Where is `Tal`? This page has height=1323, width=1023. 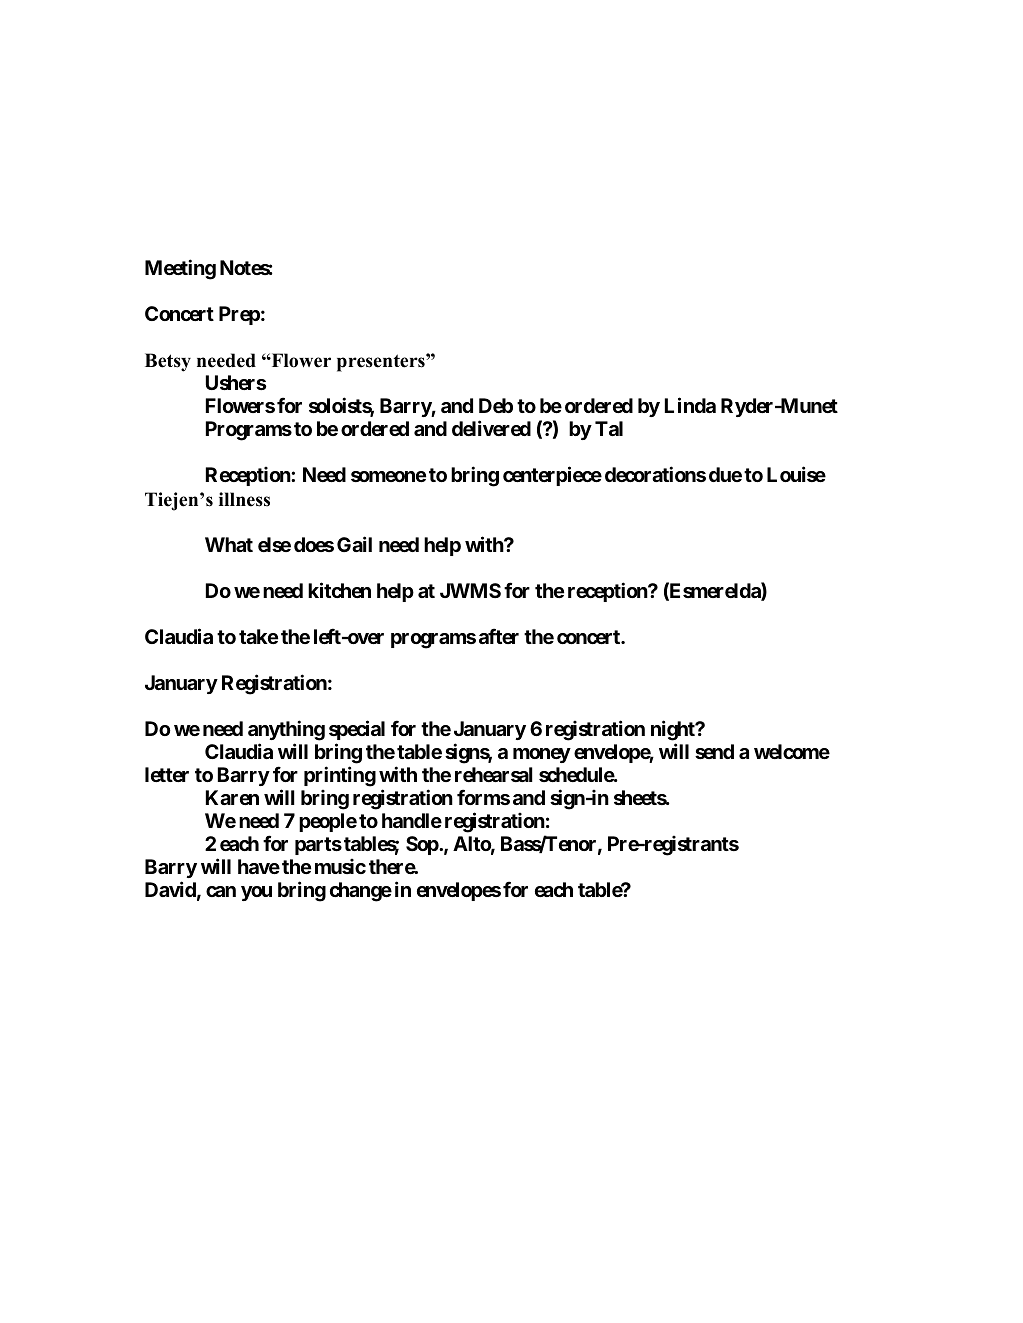 Tal is located at coordinates (609, 428).
